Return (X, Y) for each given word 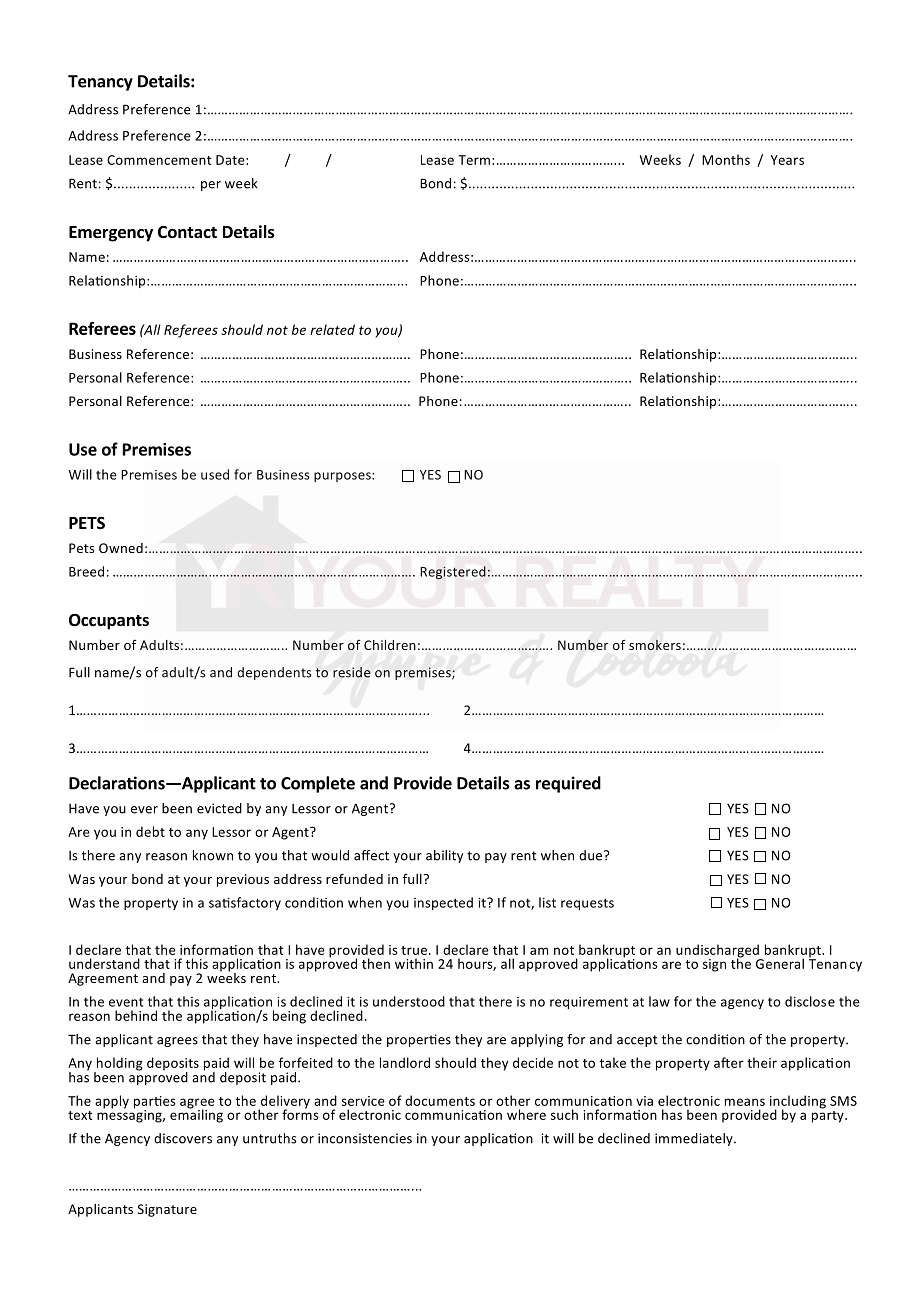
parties (155, 1103)
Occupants (109, 622)
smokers (655, 645)
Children (390, 645)
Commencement (159, 160)
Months (726, 159)
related (333, 329)
